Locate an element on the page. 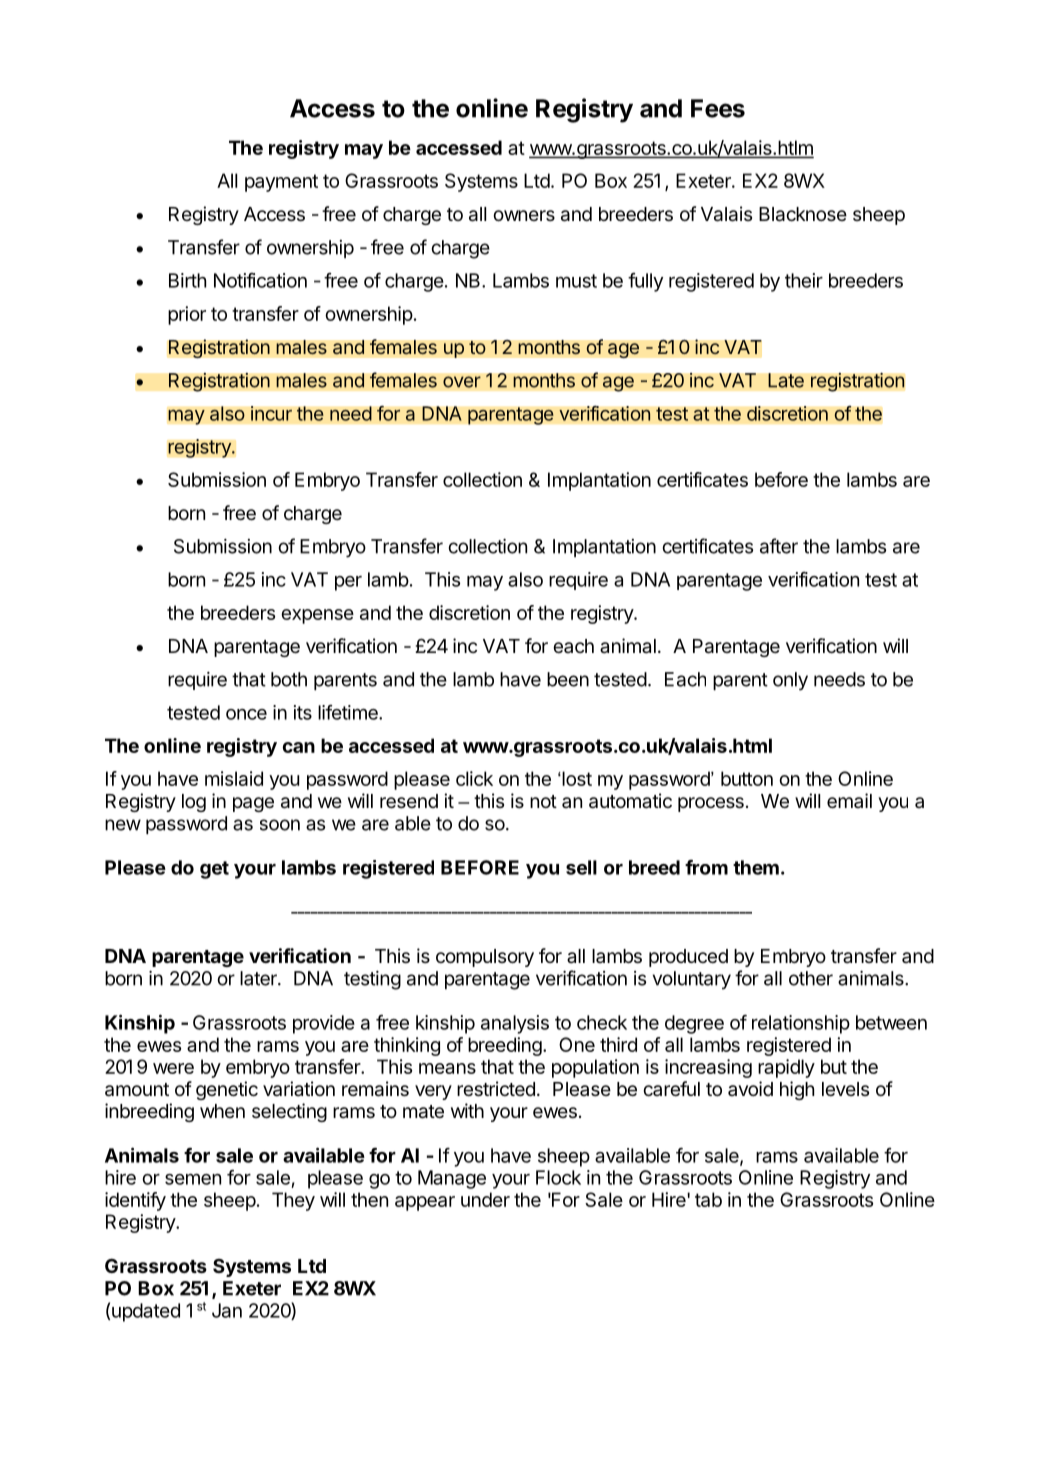  Jan is located at coordinates (227, 1310).
